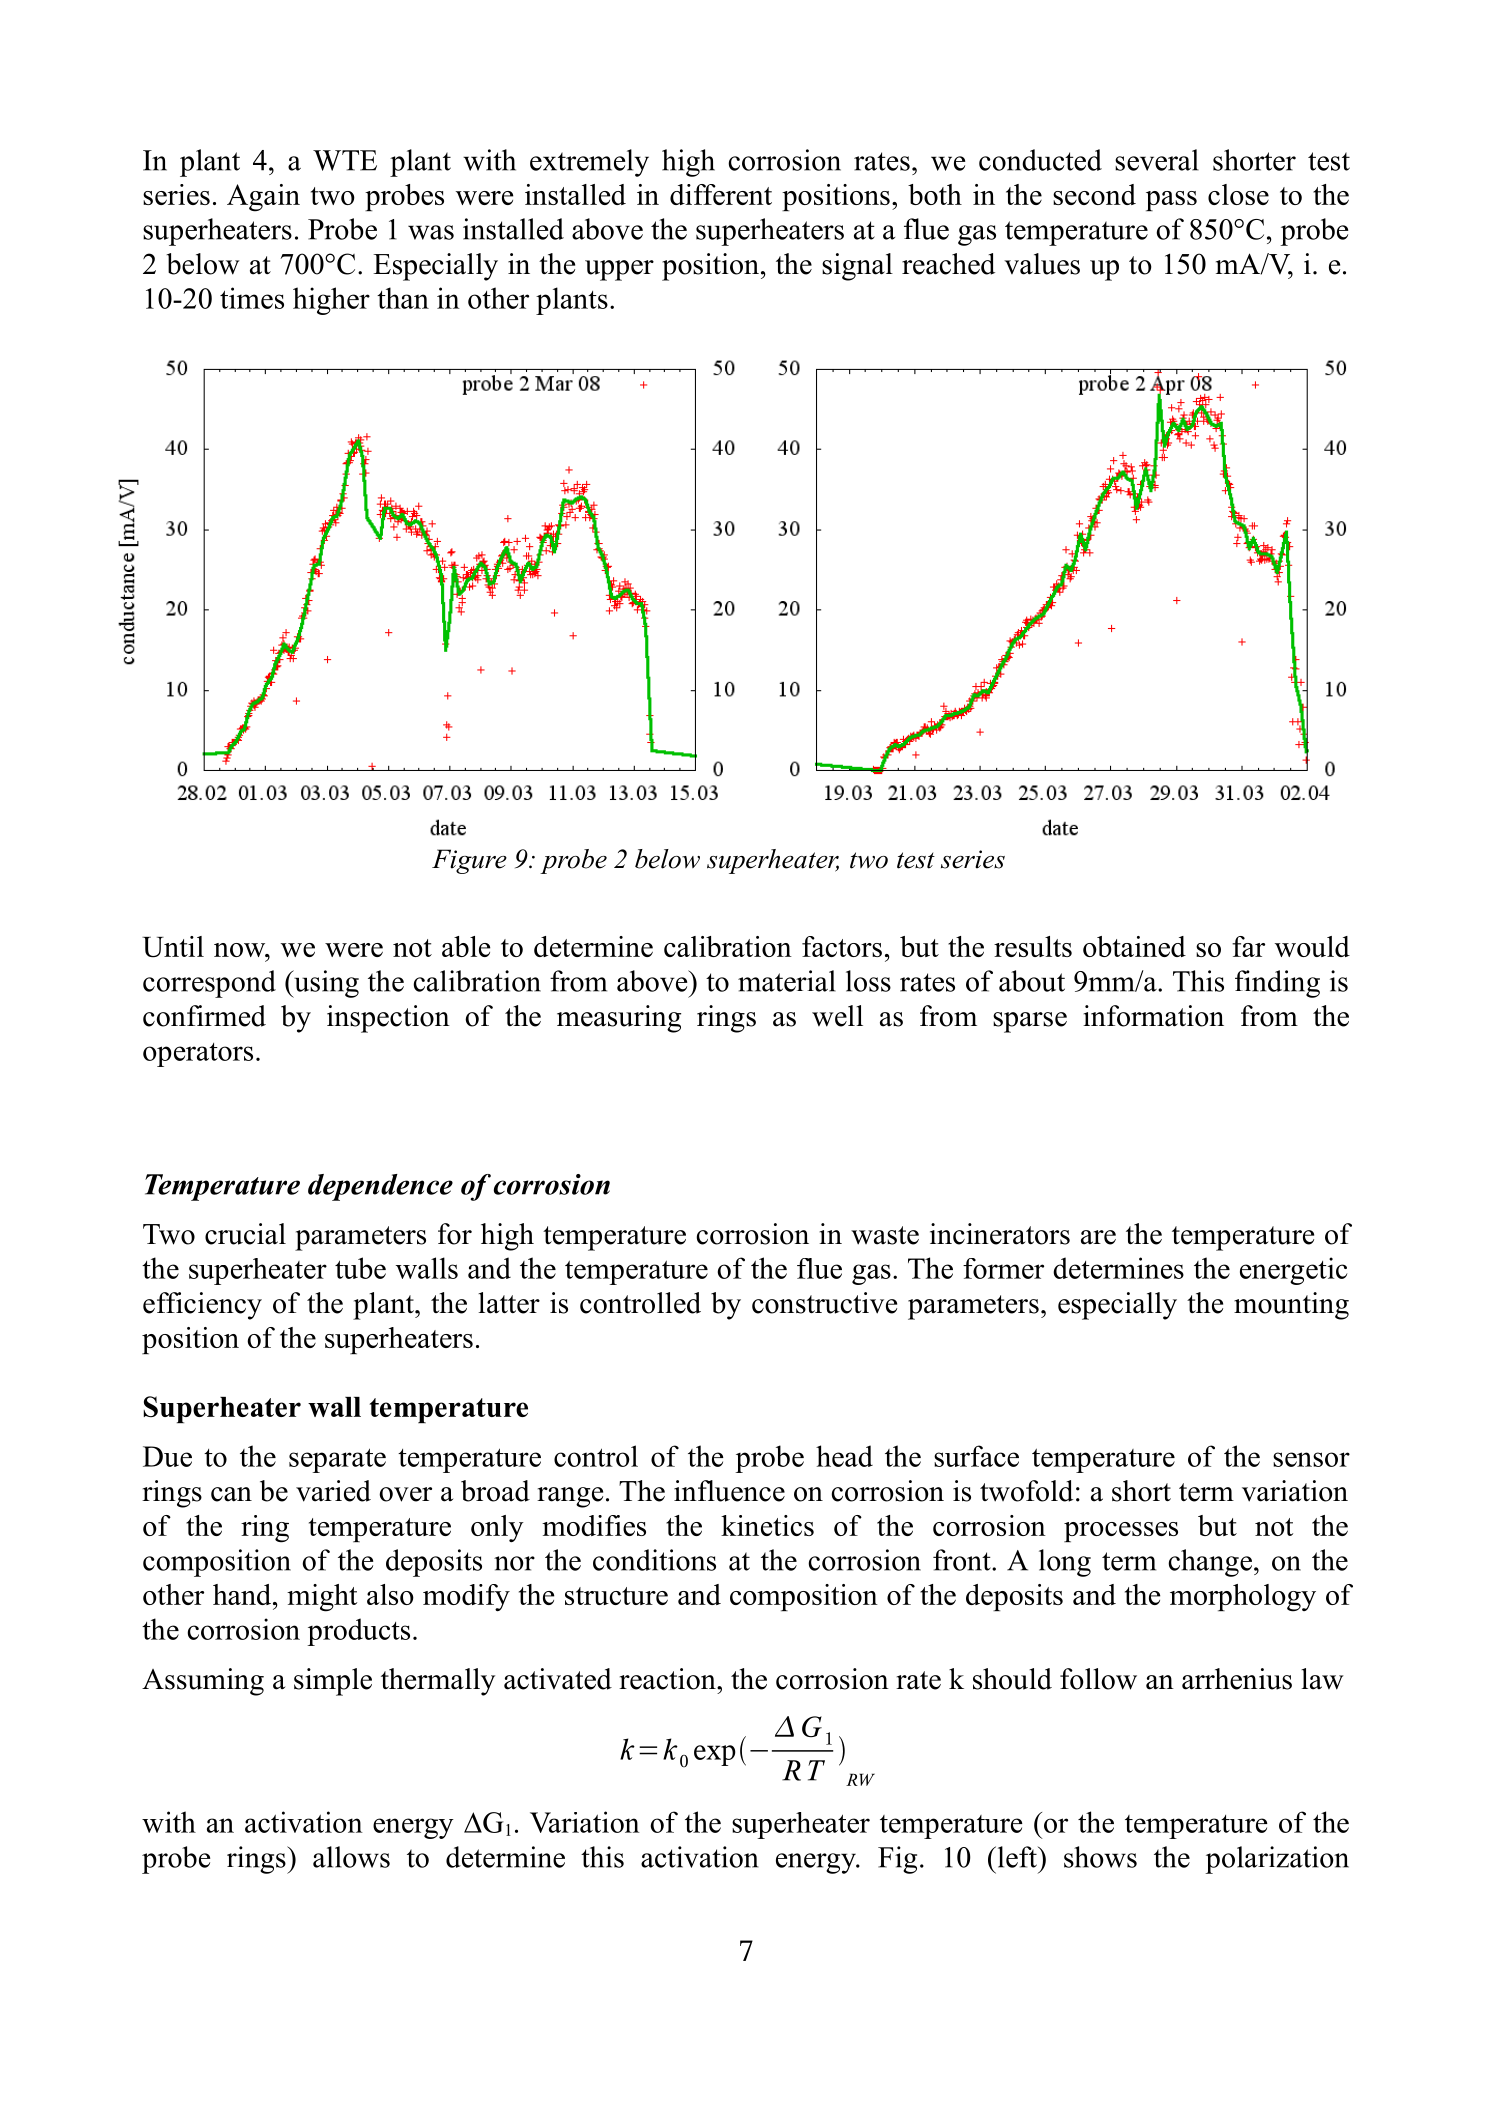 This image has width=1491, height=2110. What do you see at coordinates (263, 198) in the image?
I see `Again` at bounding box center [263, 198].
